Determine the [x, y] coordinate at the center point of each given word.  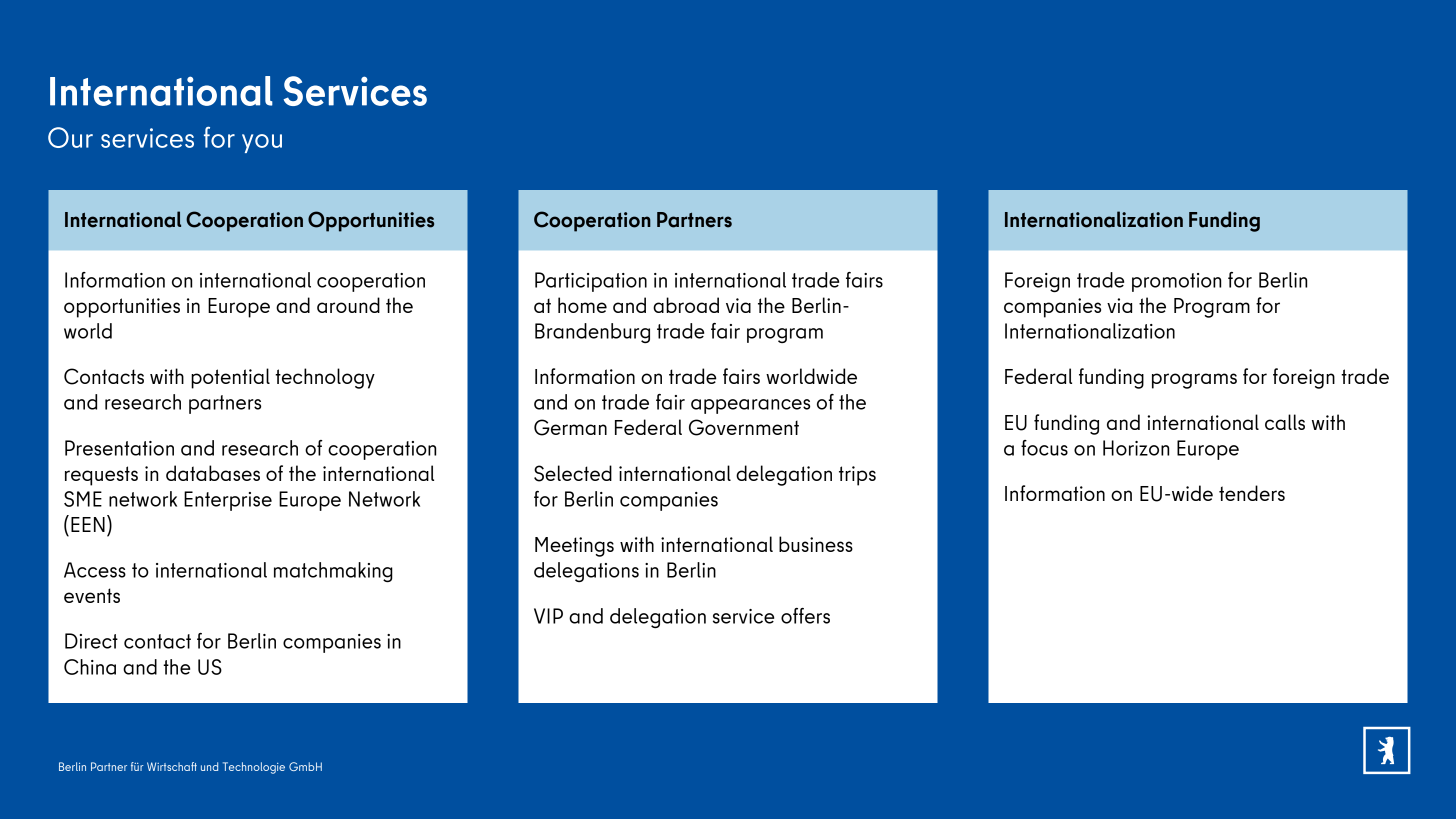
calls [1285, 422]
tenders [1252, 493]
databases [213, 473]
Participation [591, 282]
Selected [573, 473]
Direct [91, 641]
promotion [1176, 282]
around [348, 305]
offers [805, 616]
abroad [686, 305]
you [262, 143]
